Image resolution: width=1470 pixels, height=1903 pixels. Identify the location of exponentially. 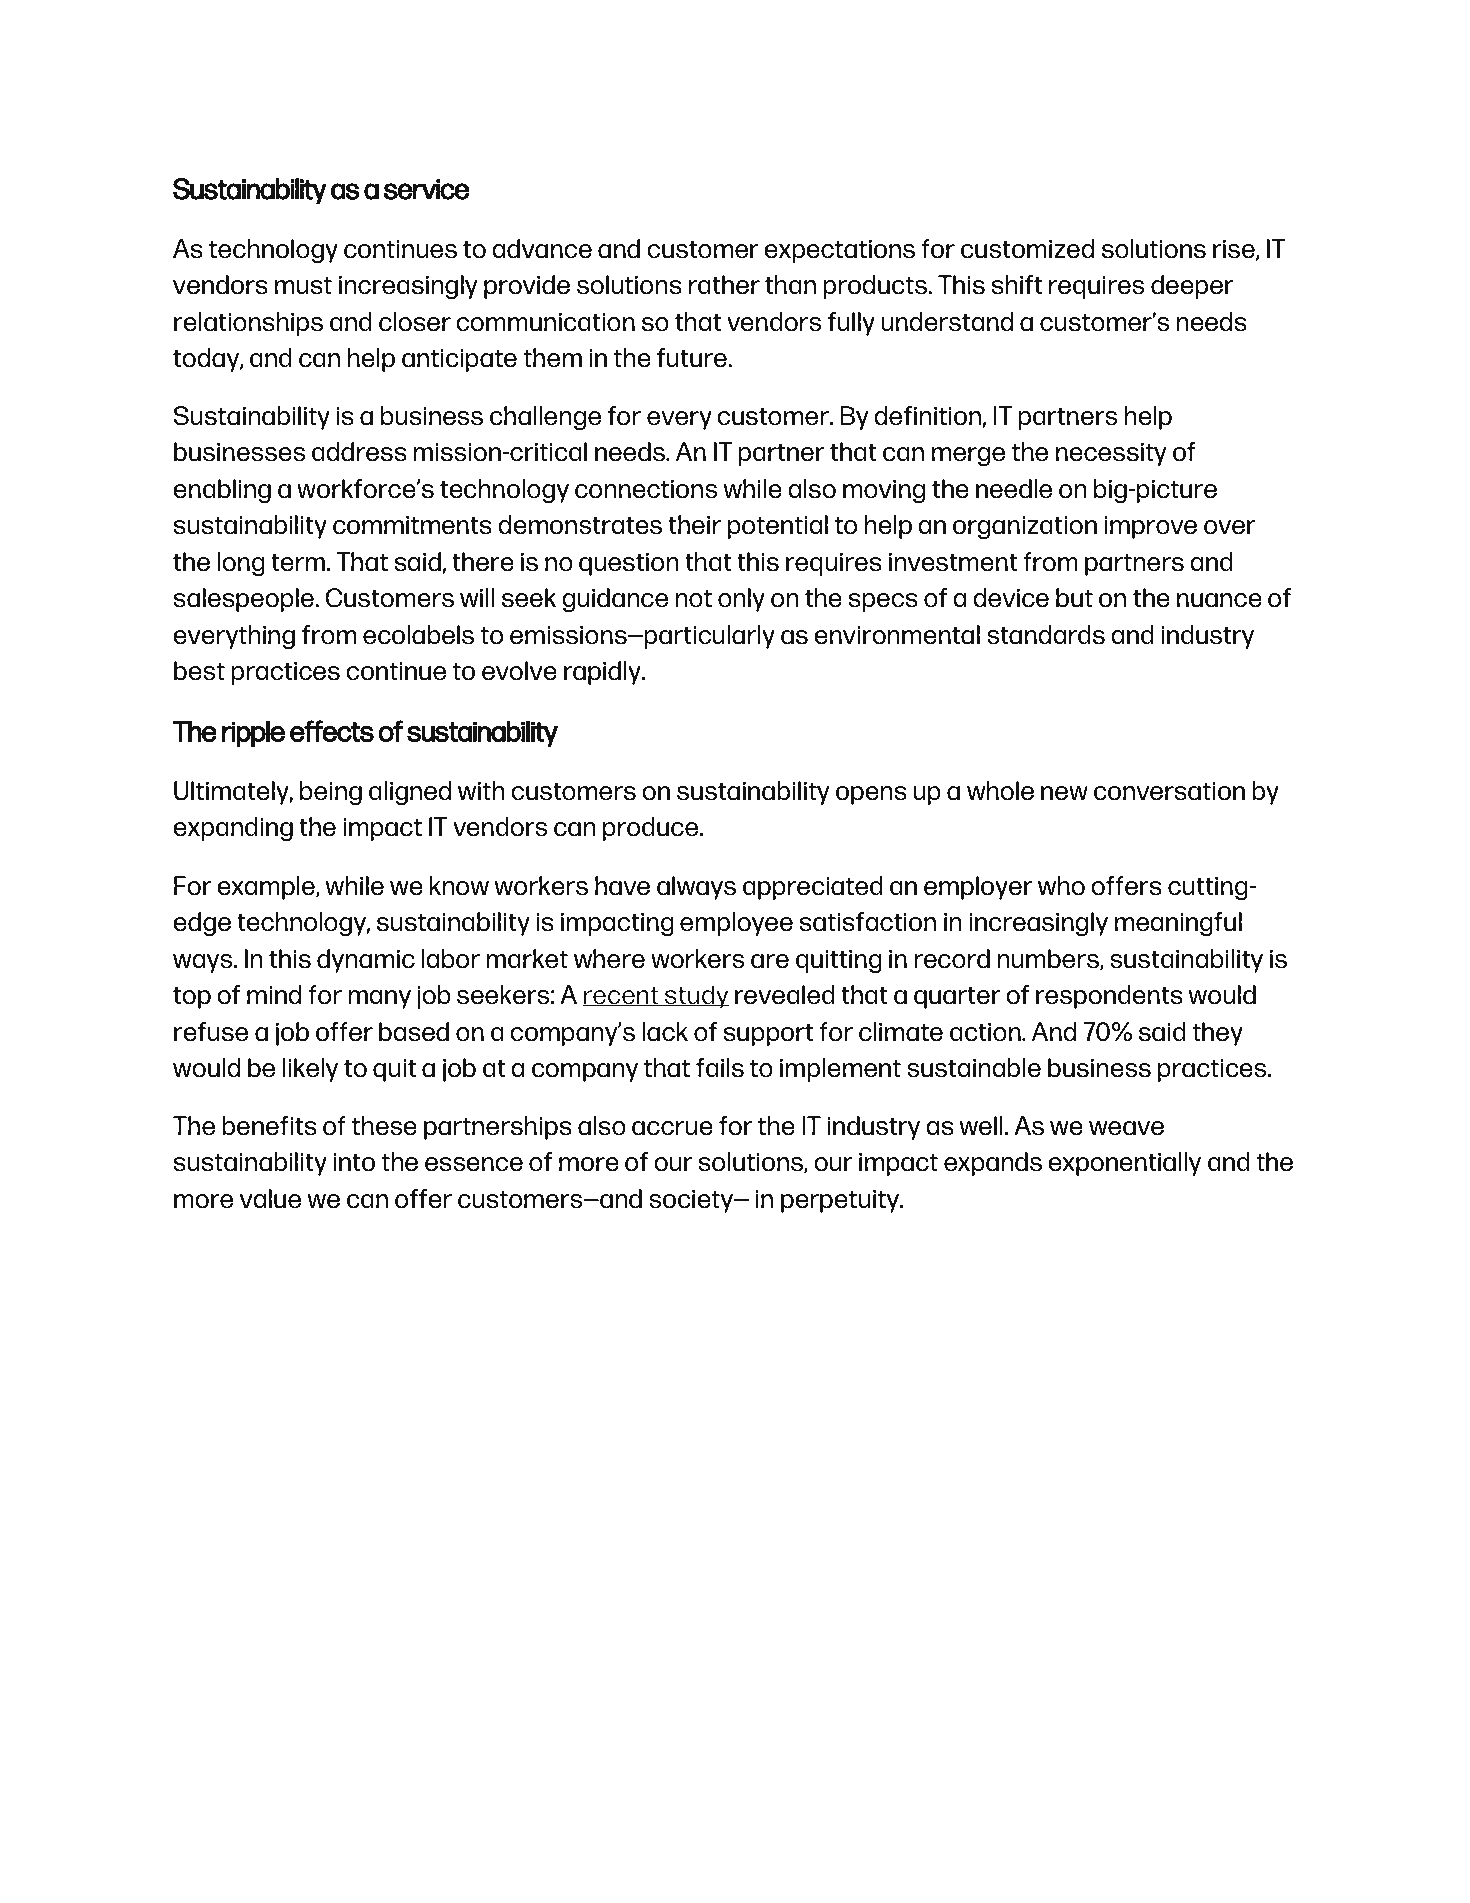
(1124, 1164).
